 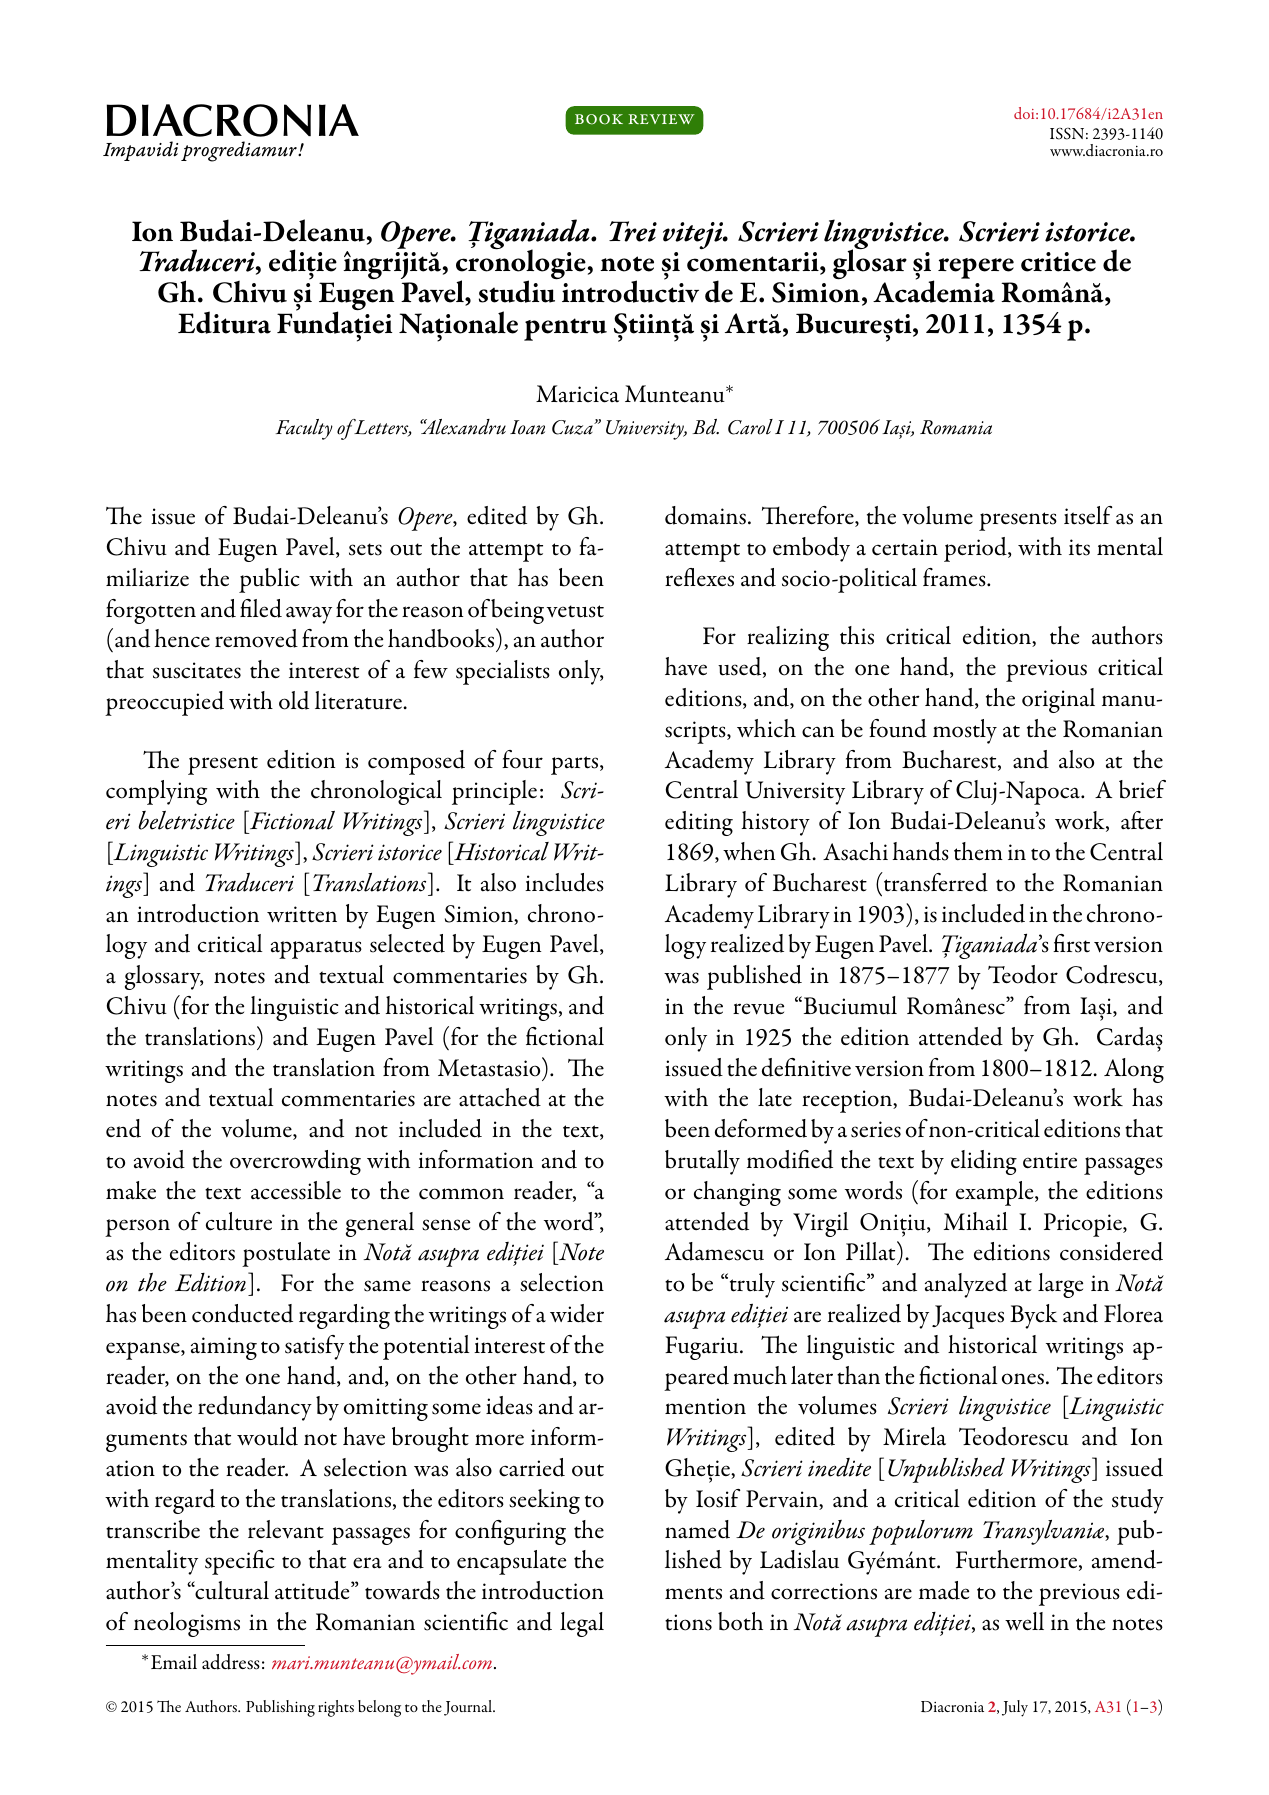 What do you see at coordinates (1071, 943) in the page?
I see `first` at bounding box center [1071, 943].
